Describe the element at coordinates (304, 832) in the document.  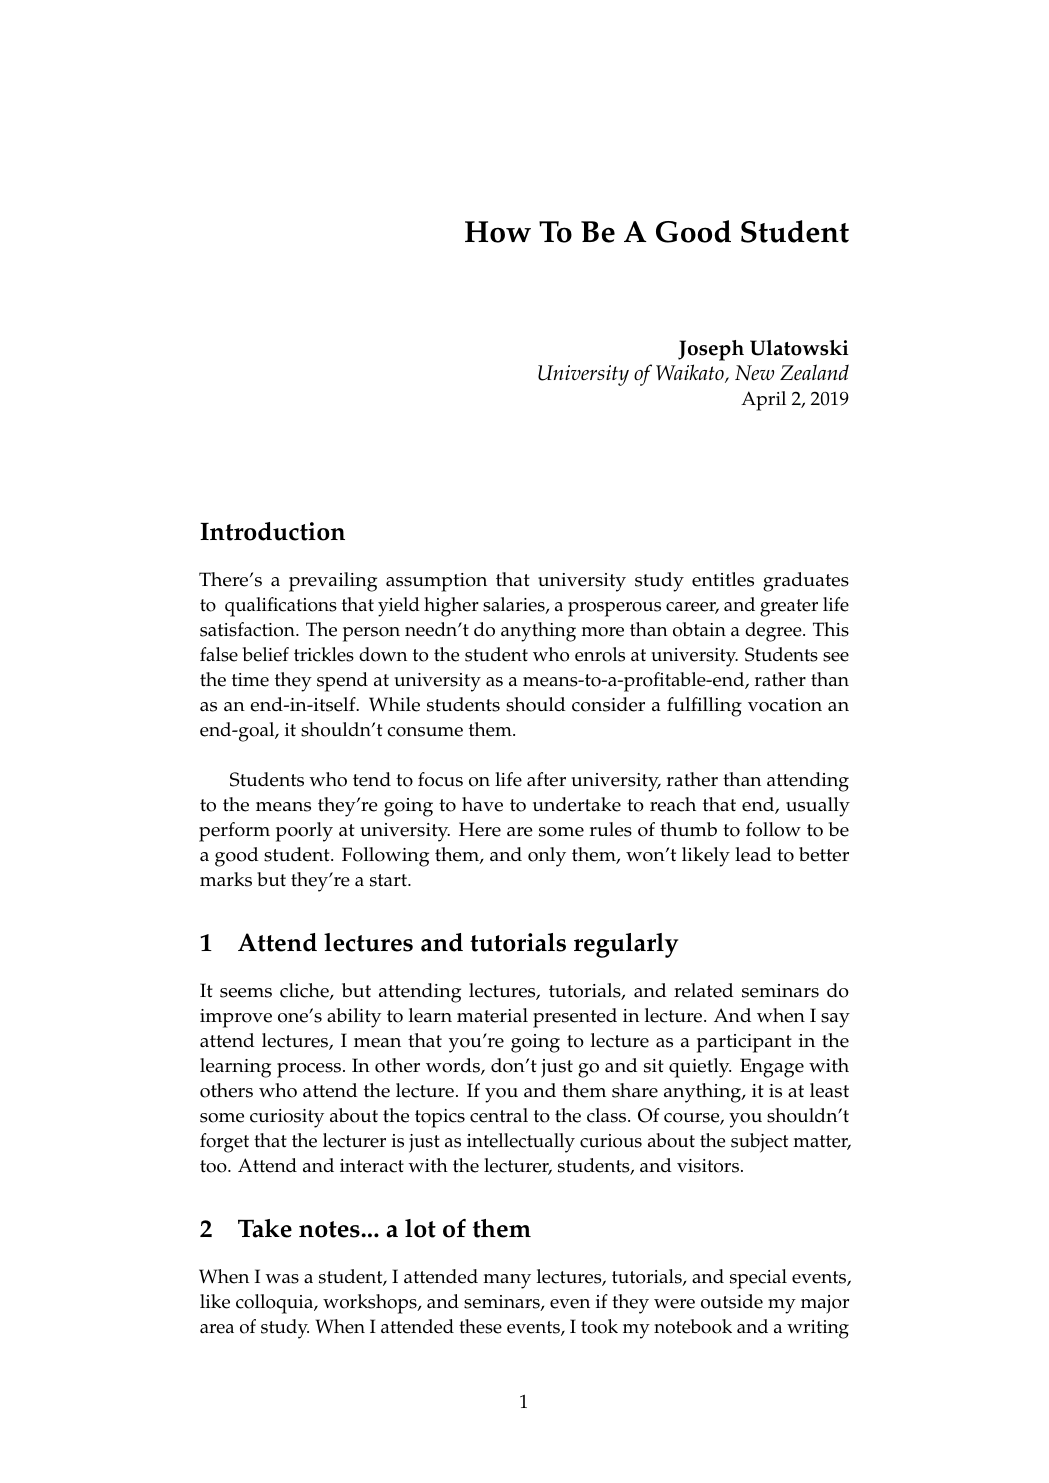
I see `poorly` at that location.
